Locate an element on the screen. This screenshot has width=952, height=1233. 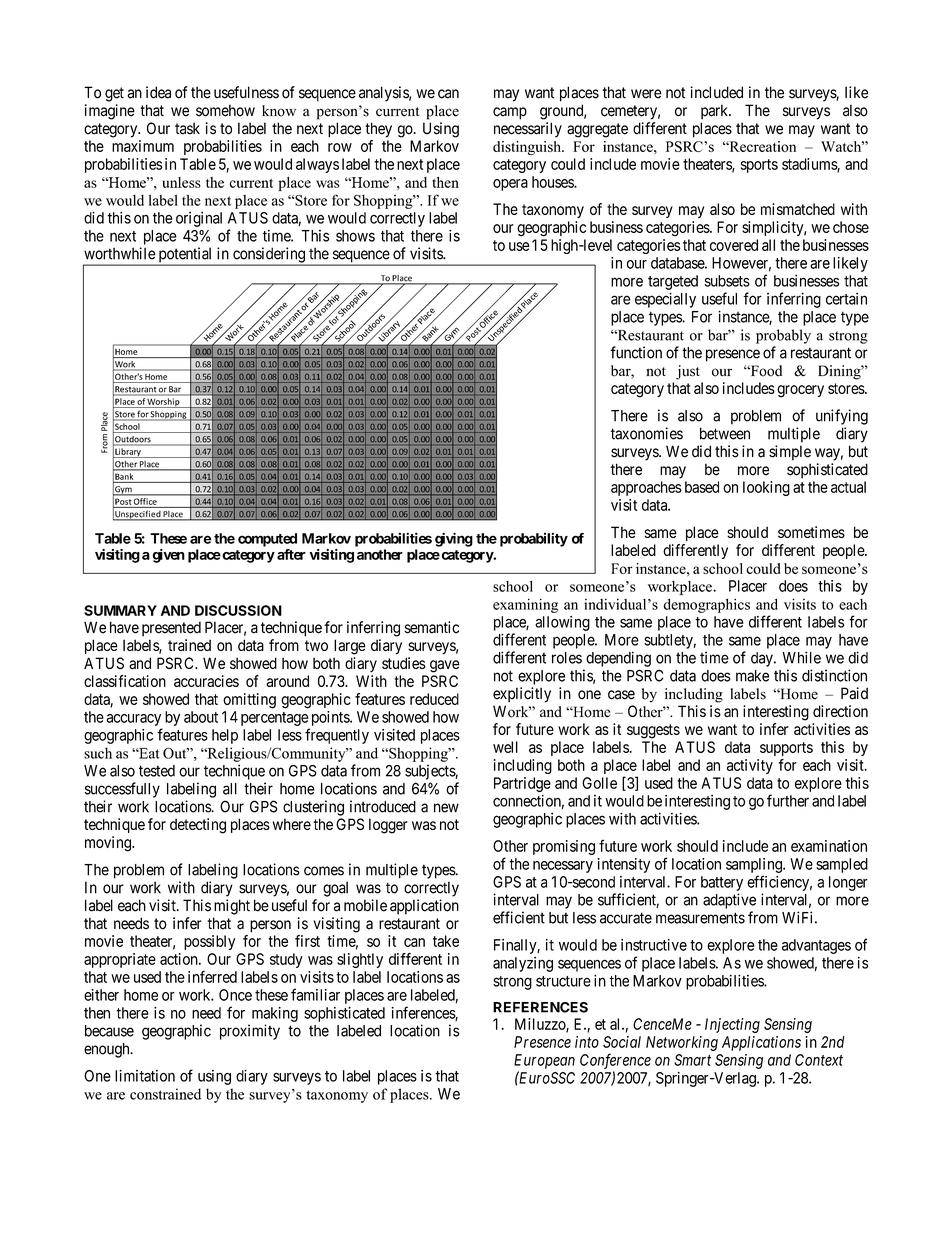
gave is located at coordinates (445, 666).
